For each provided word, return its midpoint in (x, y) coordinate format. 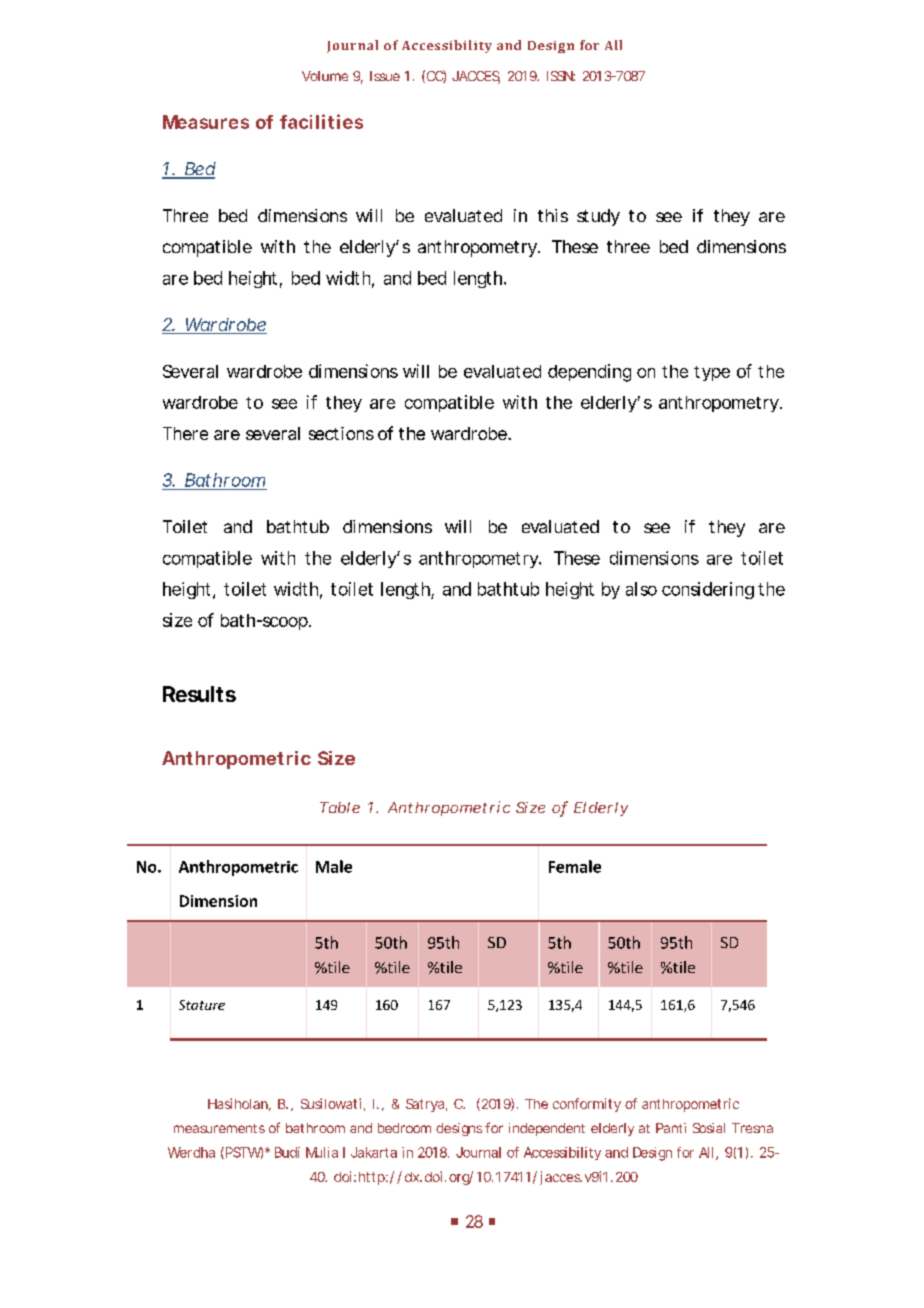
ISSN (560, 76)
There (185, 433)
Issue (385, 76)
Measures (206, 122)
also (641, 589)
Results (199, 694)
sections (341, 433)
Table (340, 807)
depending (589, 373)
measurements (219, 1128)
